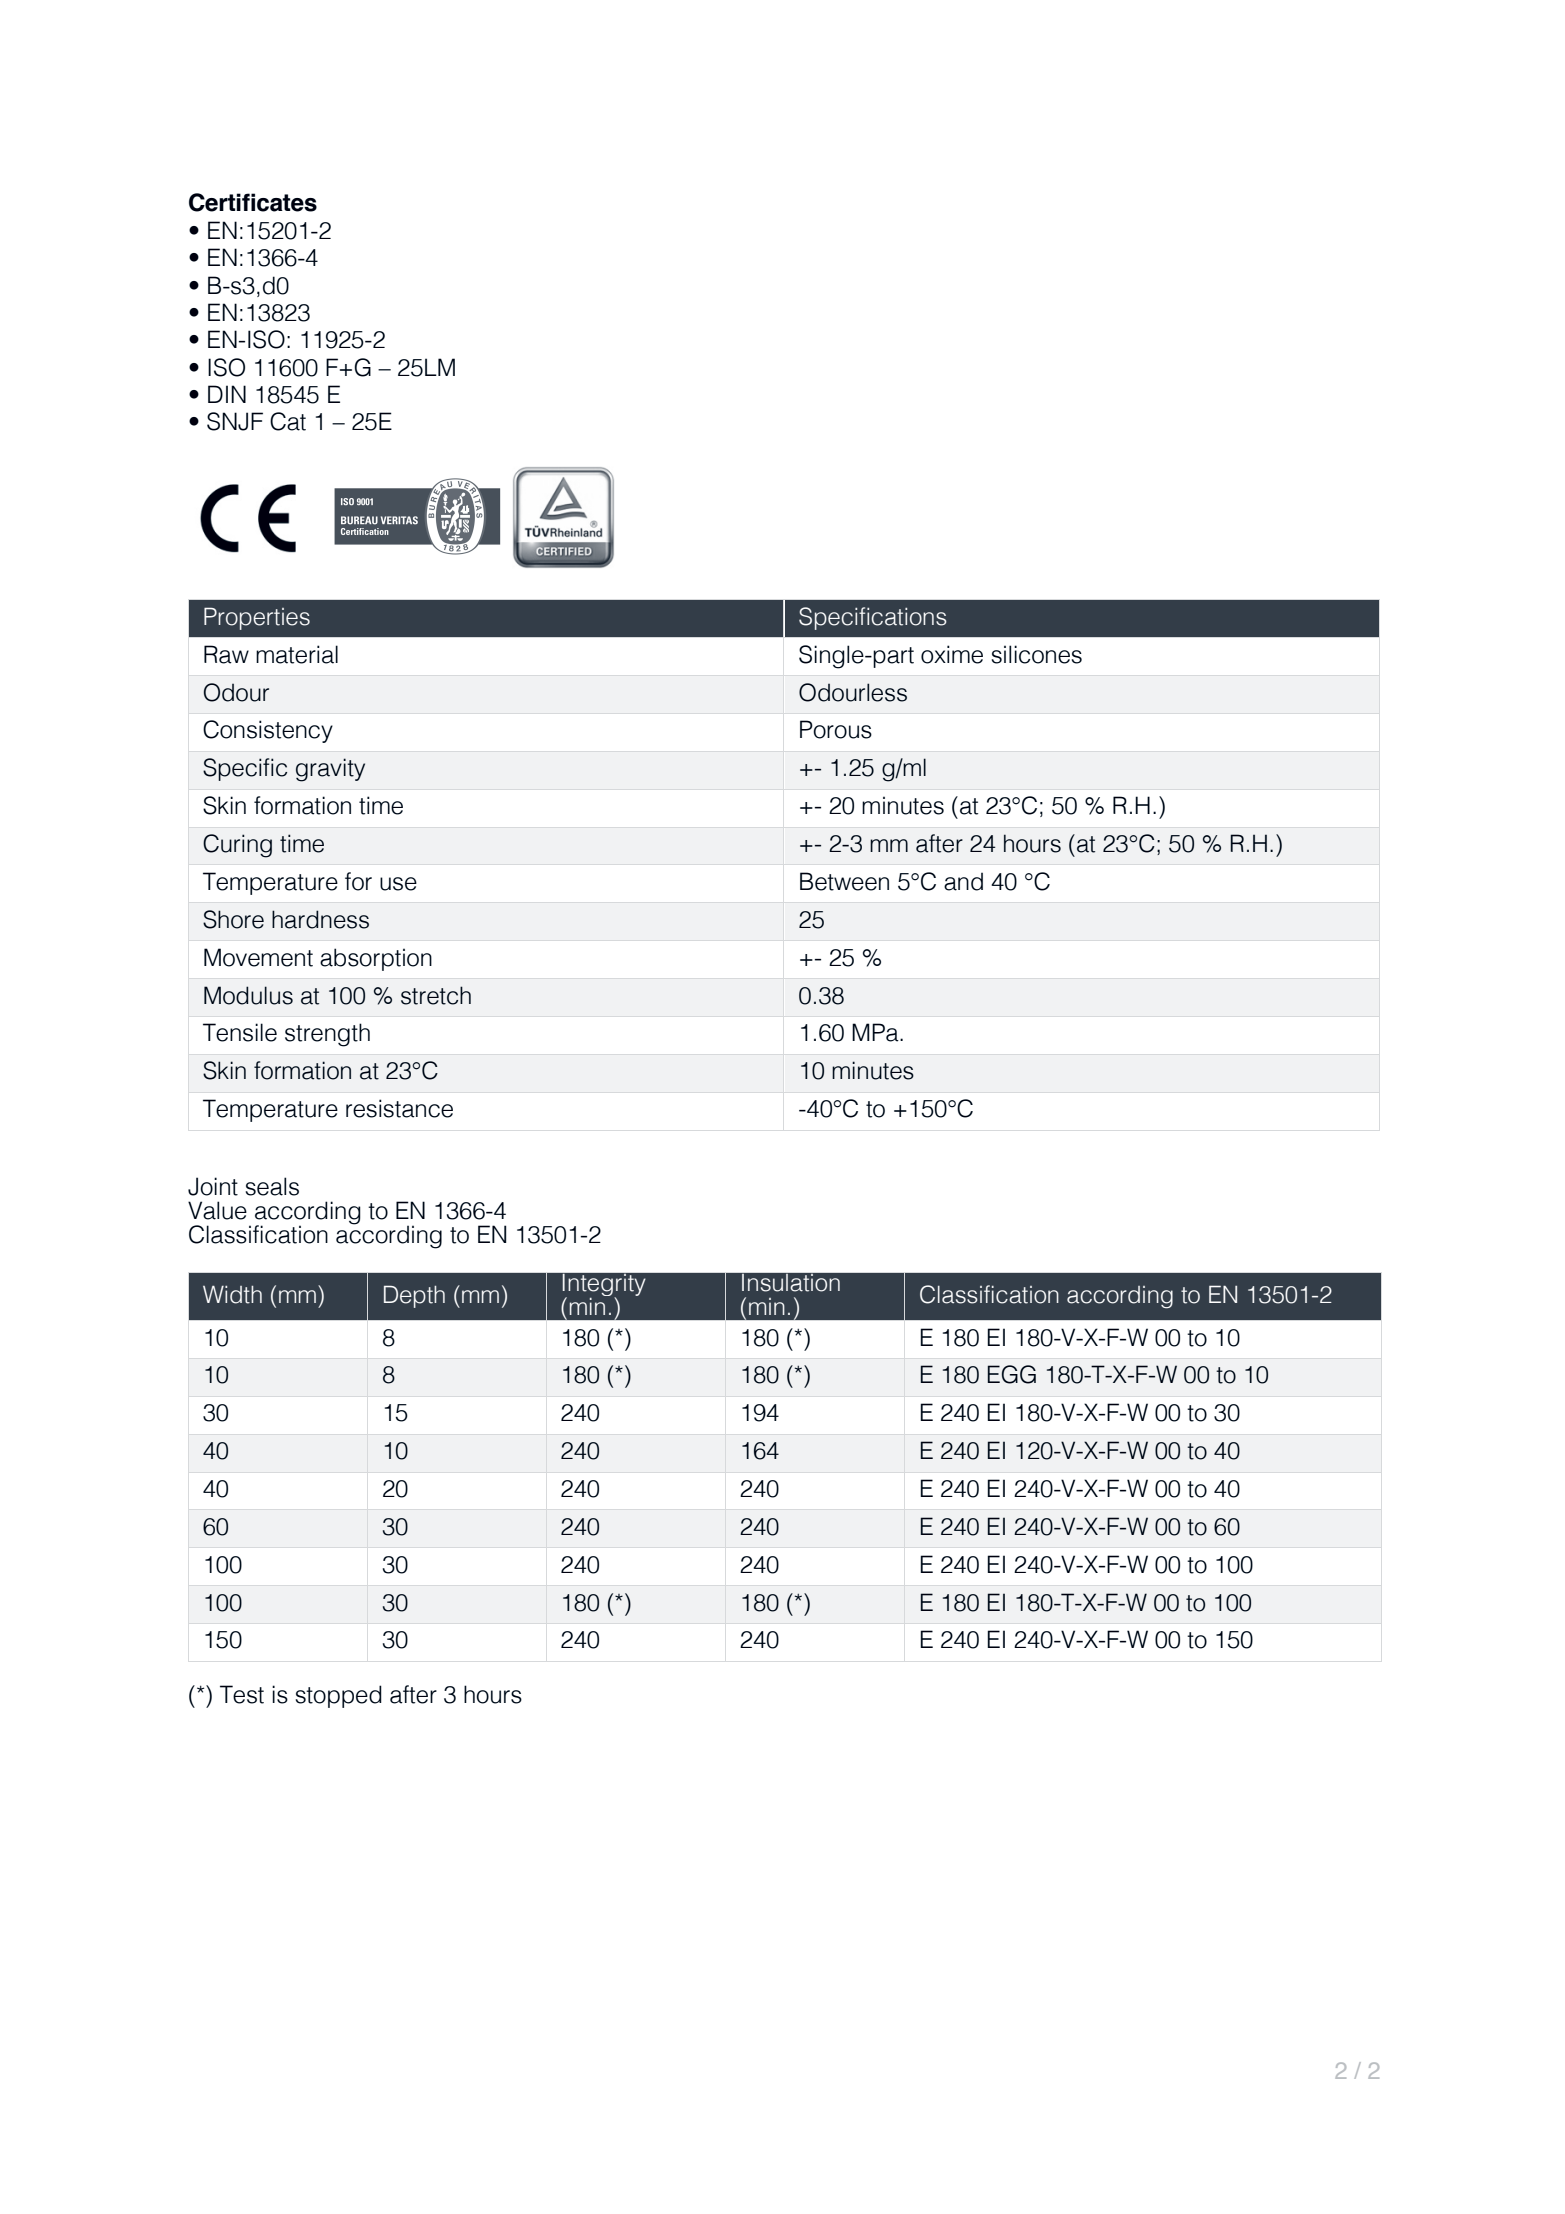 The image size is (1565, 2214). I want to click on Test, so click(242, 1694).
